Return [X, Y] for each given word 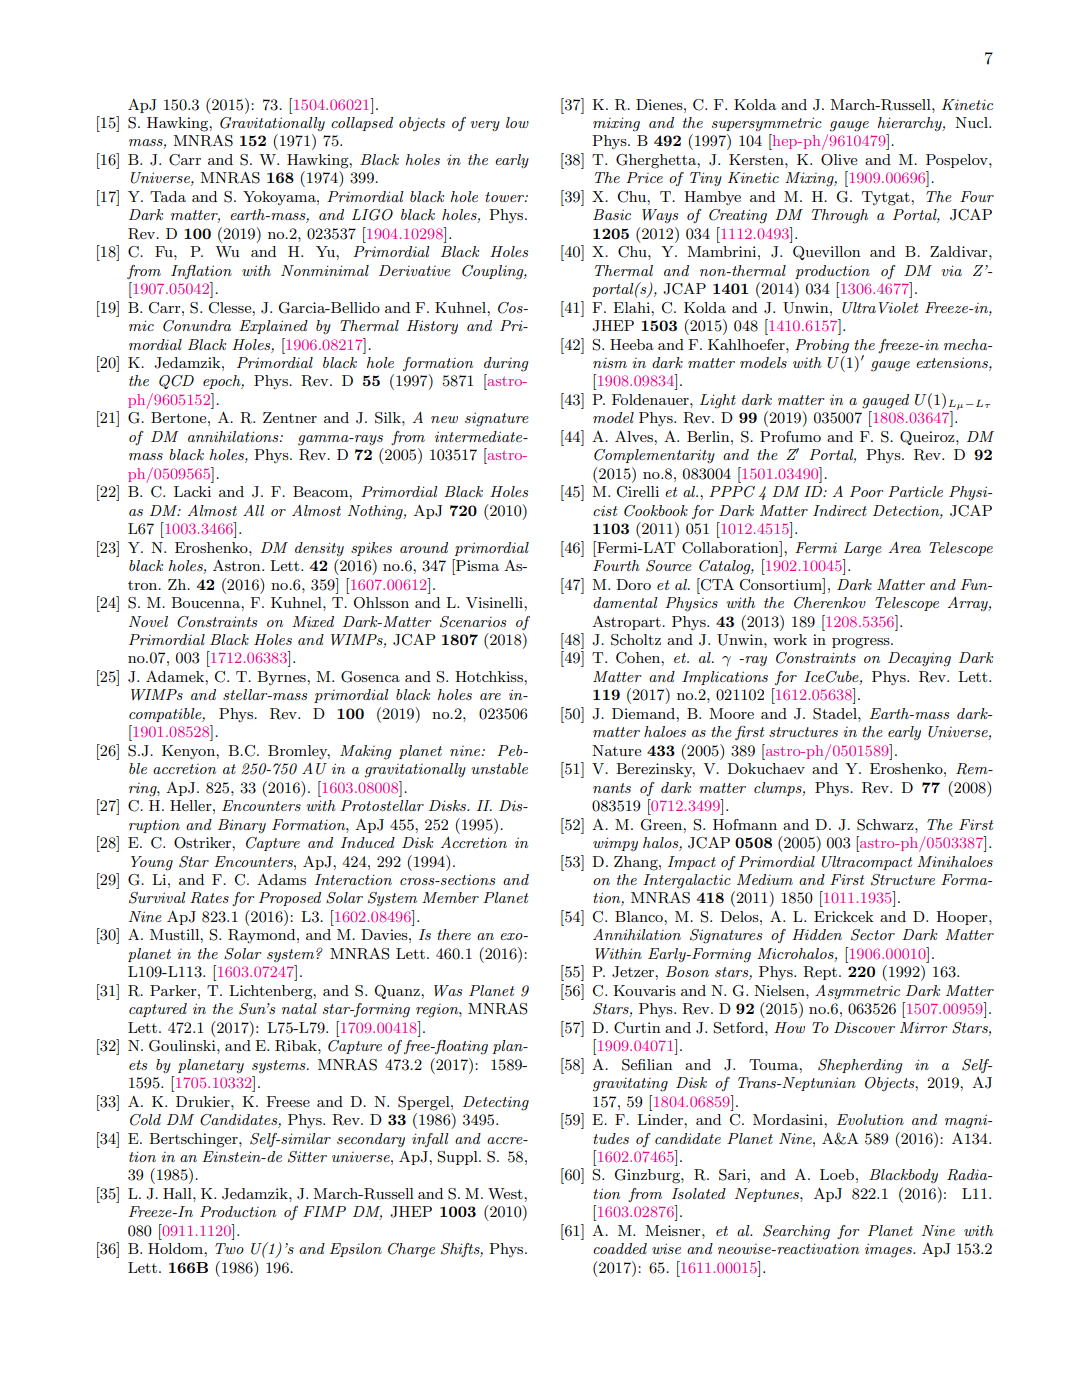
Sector [873, 935]
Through [840, 216]
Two [229, 1248]
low [517, 122]
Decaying [919, 659]
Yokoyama [280, 198]
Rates [209, 898]
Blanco [640, 916]
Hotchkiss [490, 676]
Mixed [313, 621]
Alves [635, 436]
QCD [176, 382]
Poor [866, 491]
